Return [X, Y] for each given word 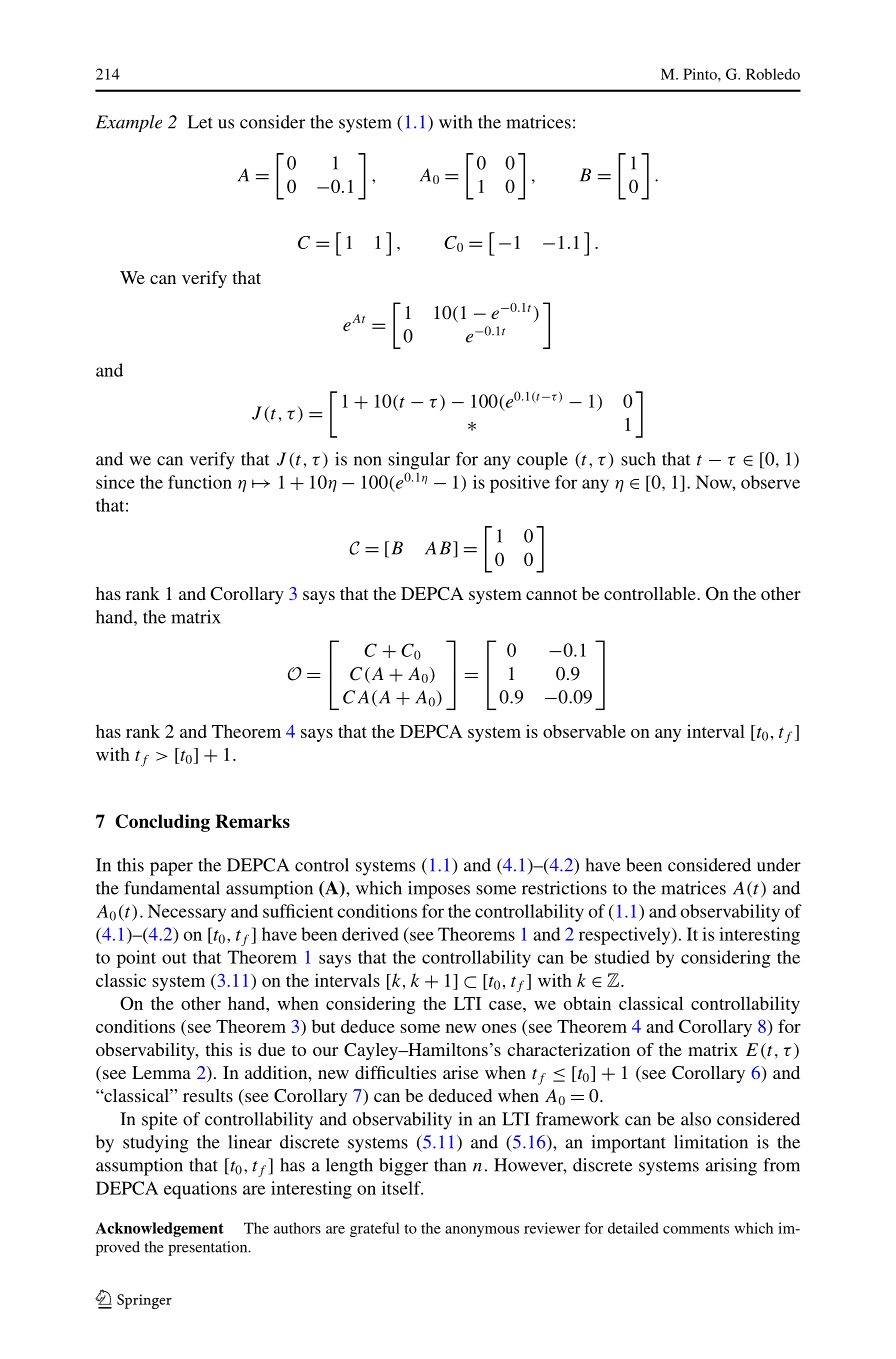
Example [129, 123]
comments [696, 1229]
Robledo [773, 74]
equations [200, 1190]
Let [200, 122]
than [450, 1165]
